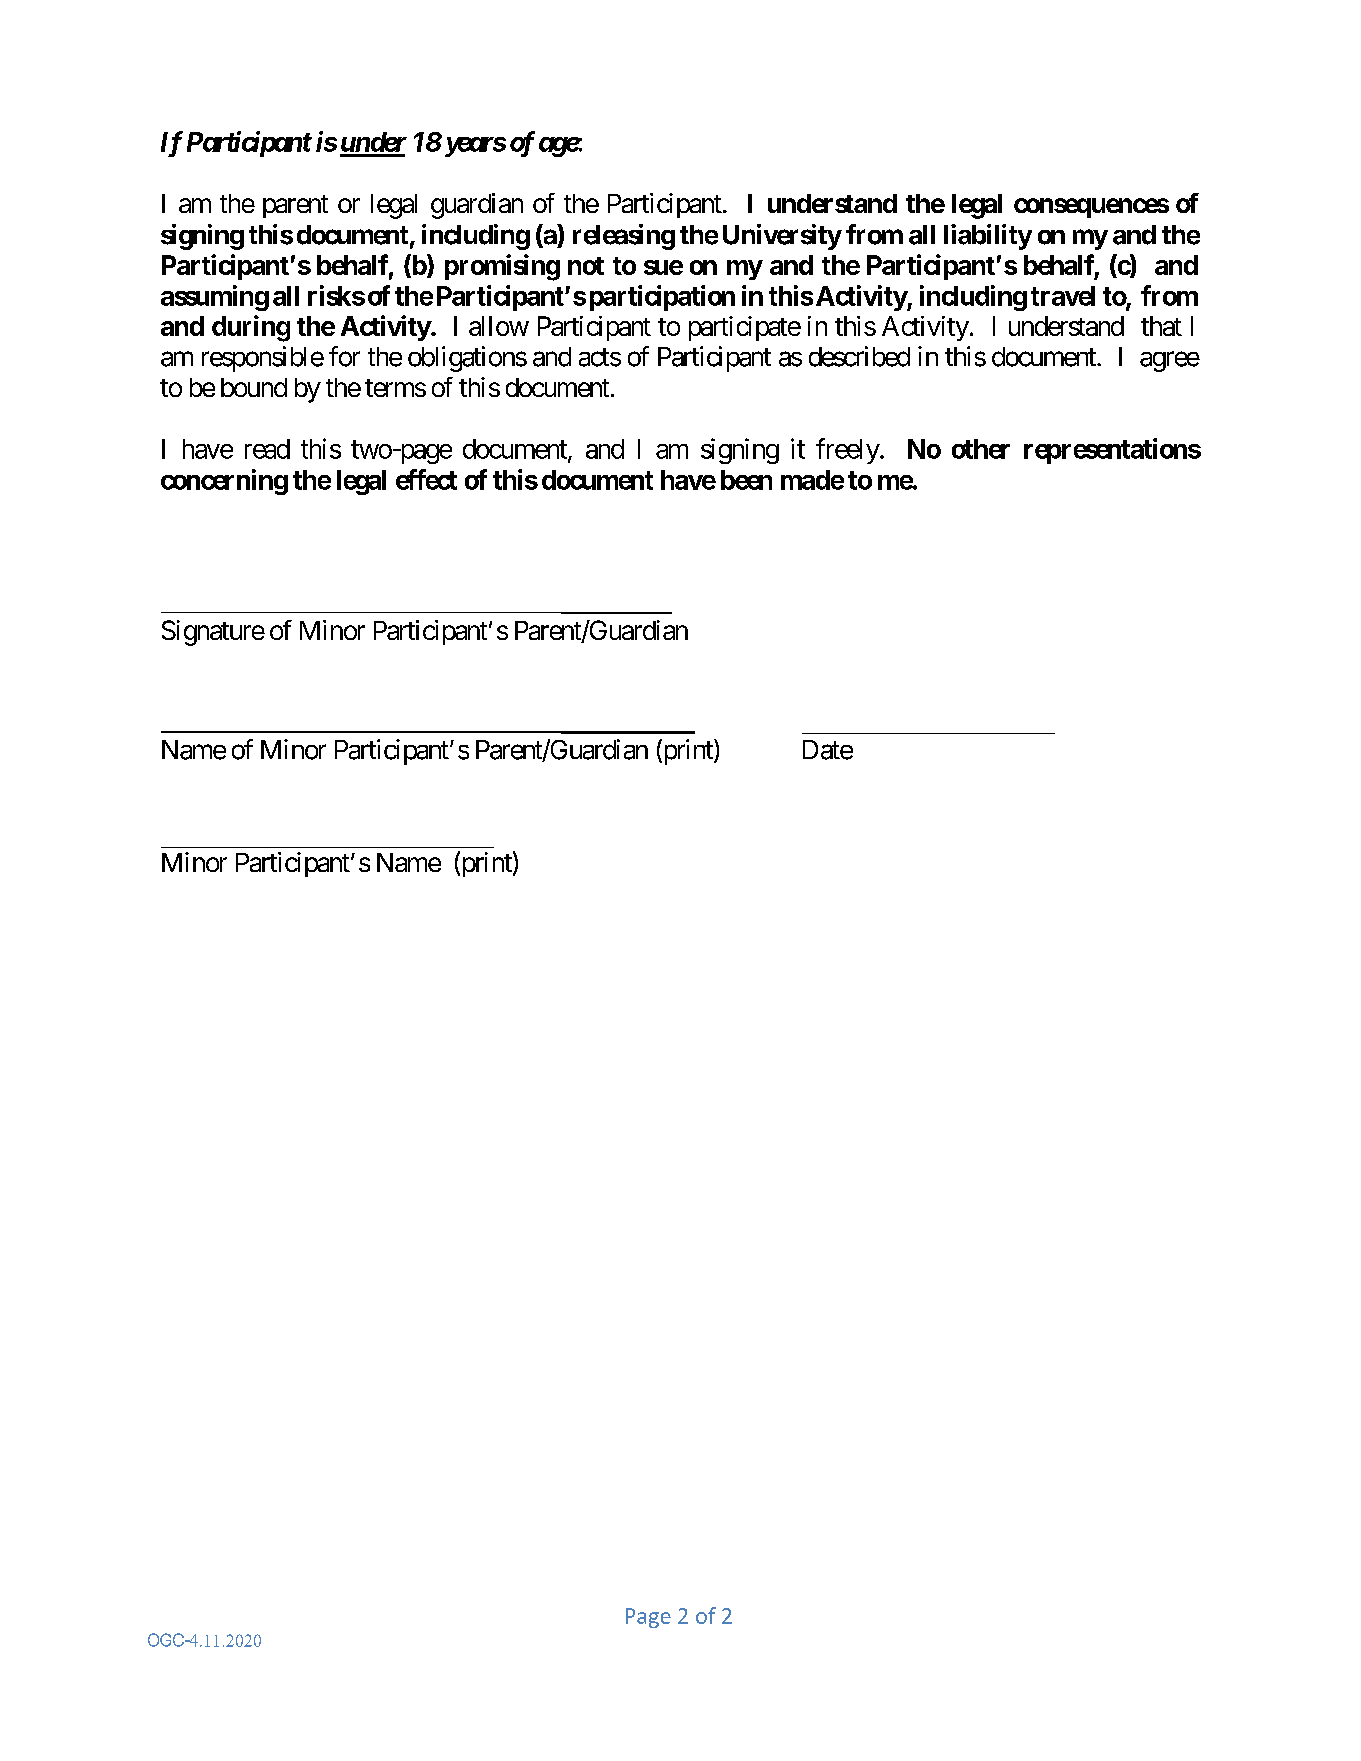  I want to click on University, so click(782, 237).
